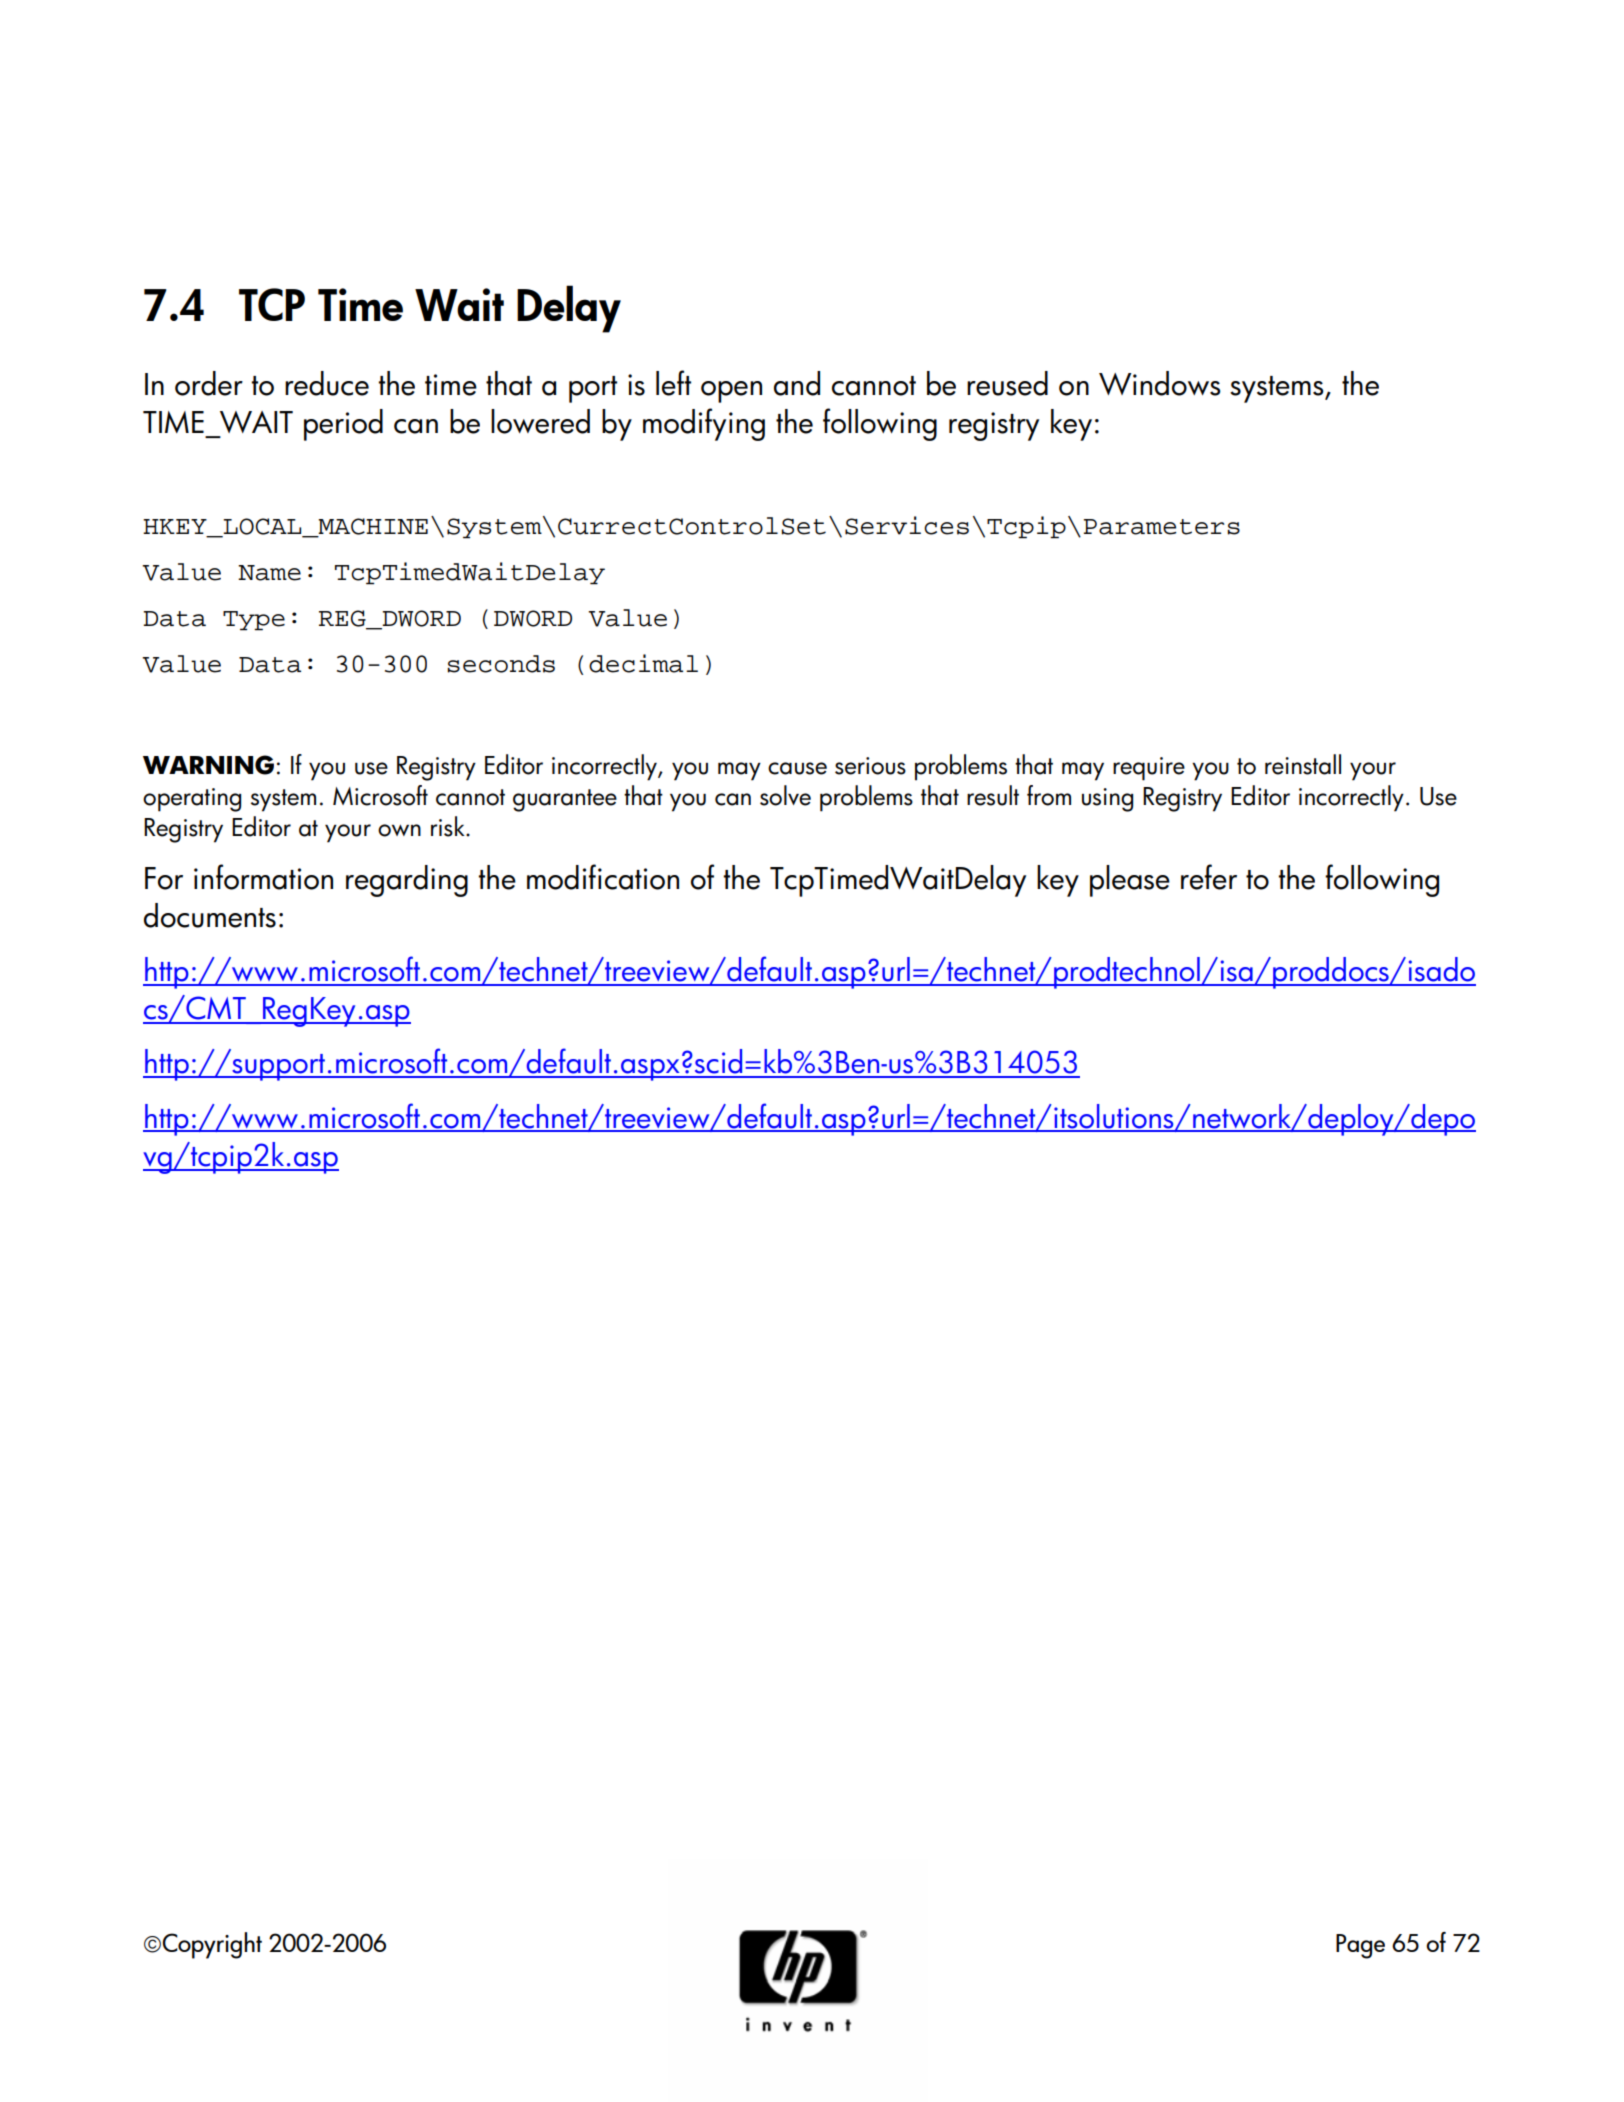 Image resolution: width=1624 pixels, height=2102 pixels. What do you see at coordinates (343, 425) in the document?
I see `period` at bounding box center [343, 425].
